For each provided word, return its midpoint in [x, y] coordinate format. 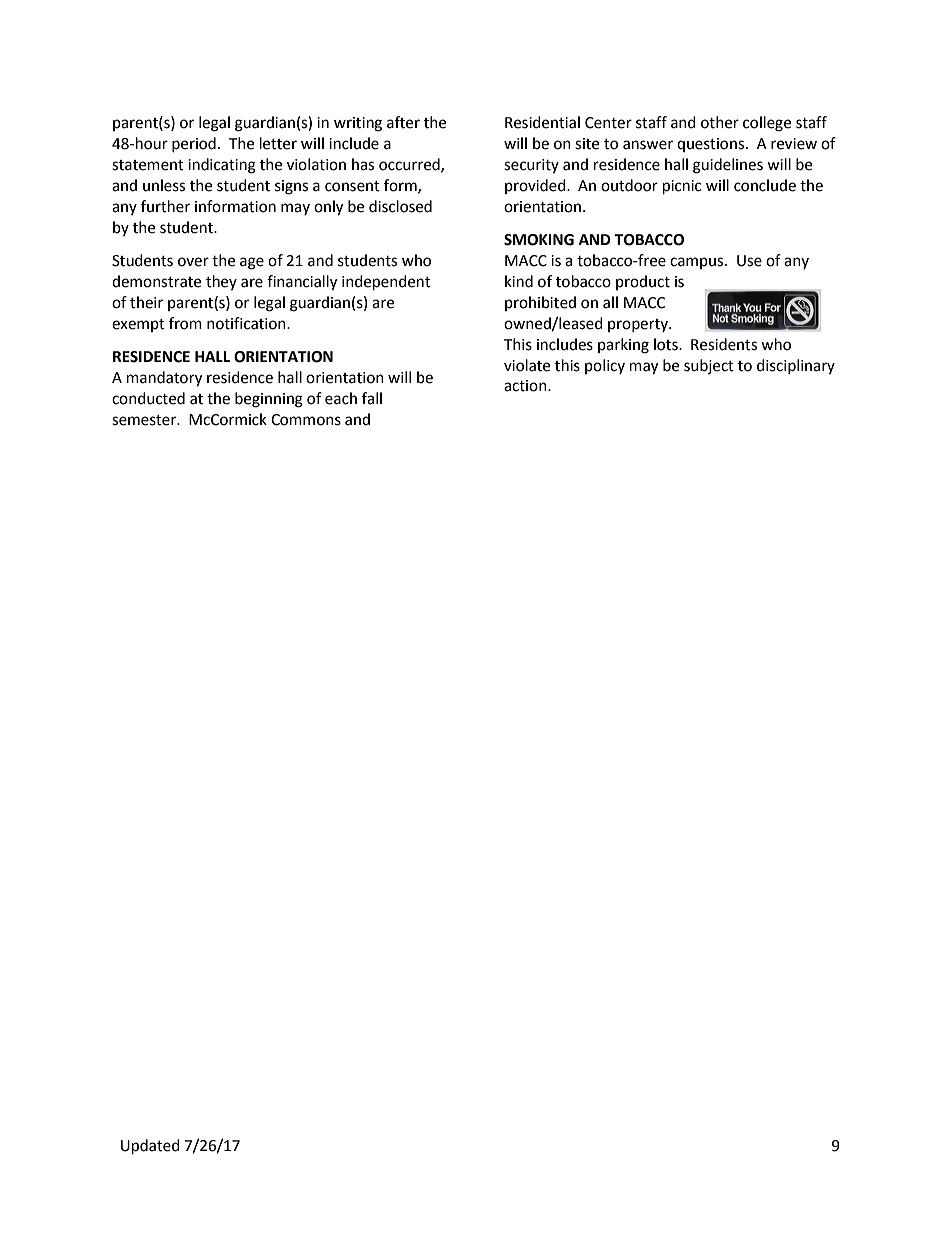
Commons [306, 420]
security [531, 166]
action [526, 386]
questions [712, 145]
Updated [150, 1147]
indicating [222, 166]
